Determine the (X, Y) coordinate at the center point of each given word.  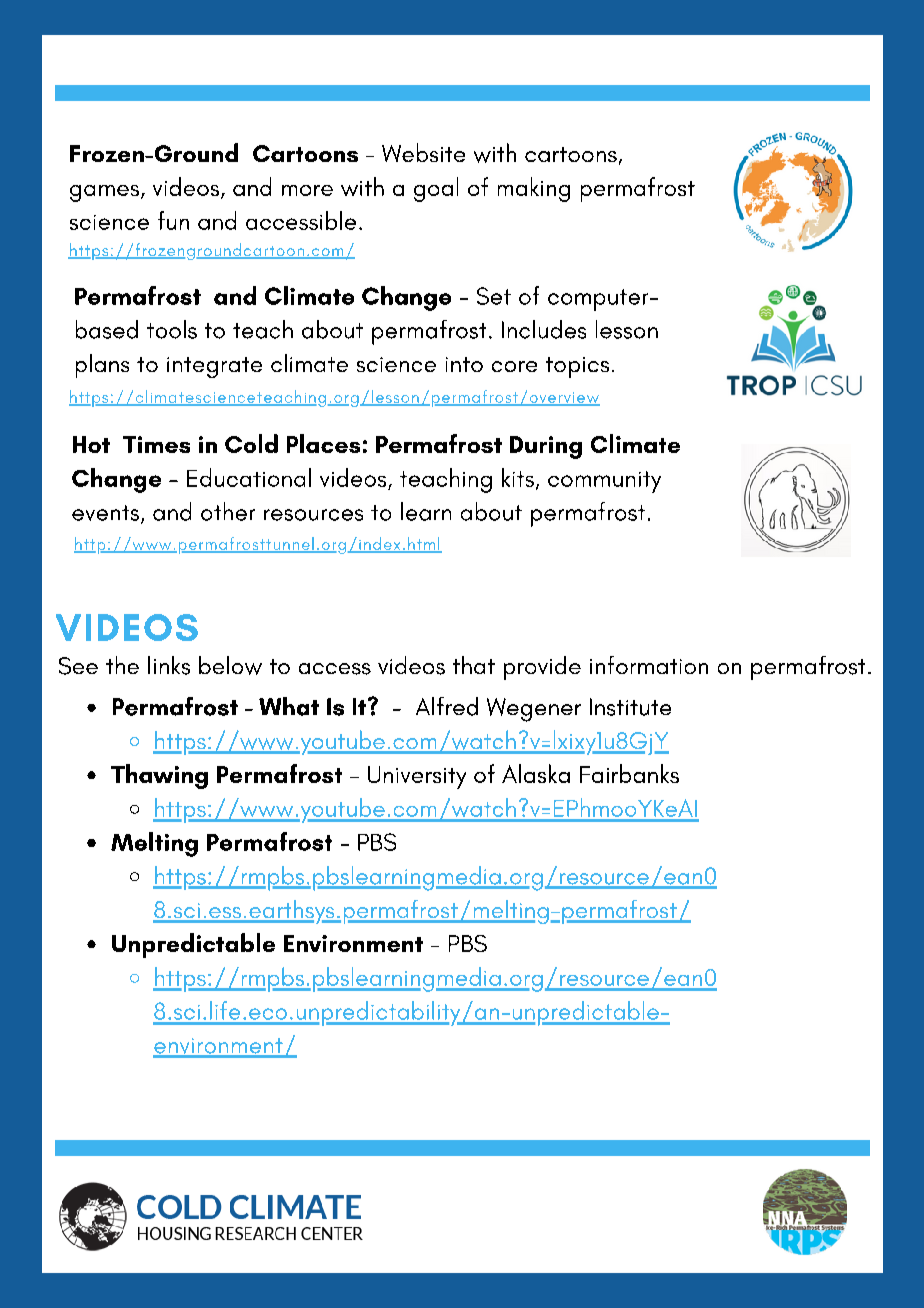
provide (542, 668)
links (169, 665)
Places (323, 443)
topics (577, 367)
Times (156, 444)
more (307, 190)
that (474, 665)
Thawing (159, 776)
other (228, 511)
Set (494, 296)
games (106, 193)
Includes (544, 329)
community (604, 482)
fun (173, 220)
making (534, 189)
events (107, 514)
